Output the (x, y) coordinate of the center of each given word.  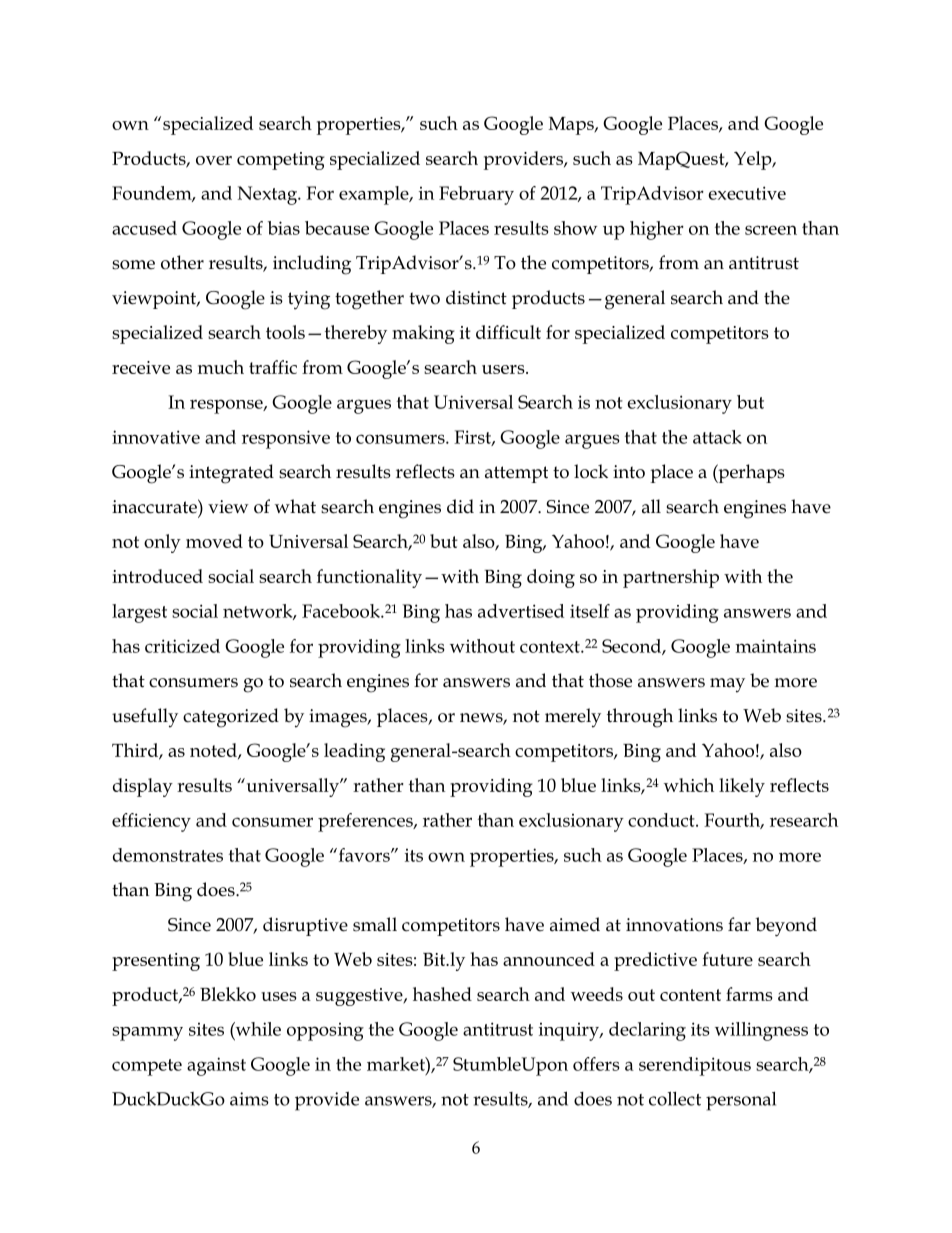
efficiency (151, 822)
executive (747, 193)
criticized (182, 646)
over (214, 160)
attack (717, 437)
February (476, 195)
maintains (776, 646)
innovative (156, 437)
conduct (662, 820)
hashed (442, 994)
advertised (521, 611)
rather (447, 820)
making (423, 334)
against (216, 1066)
